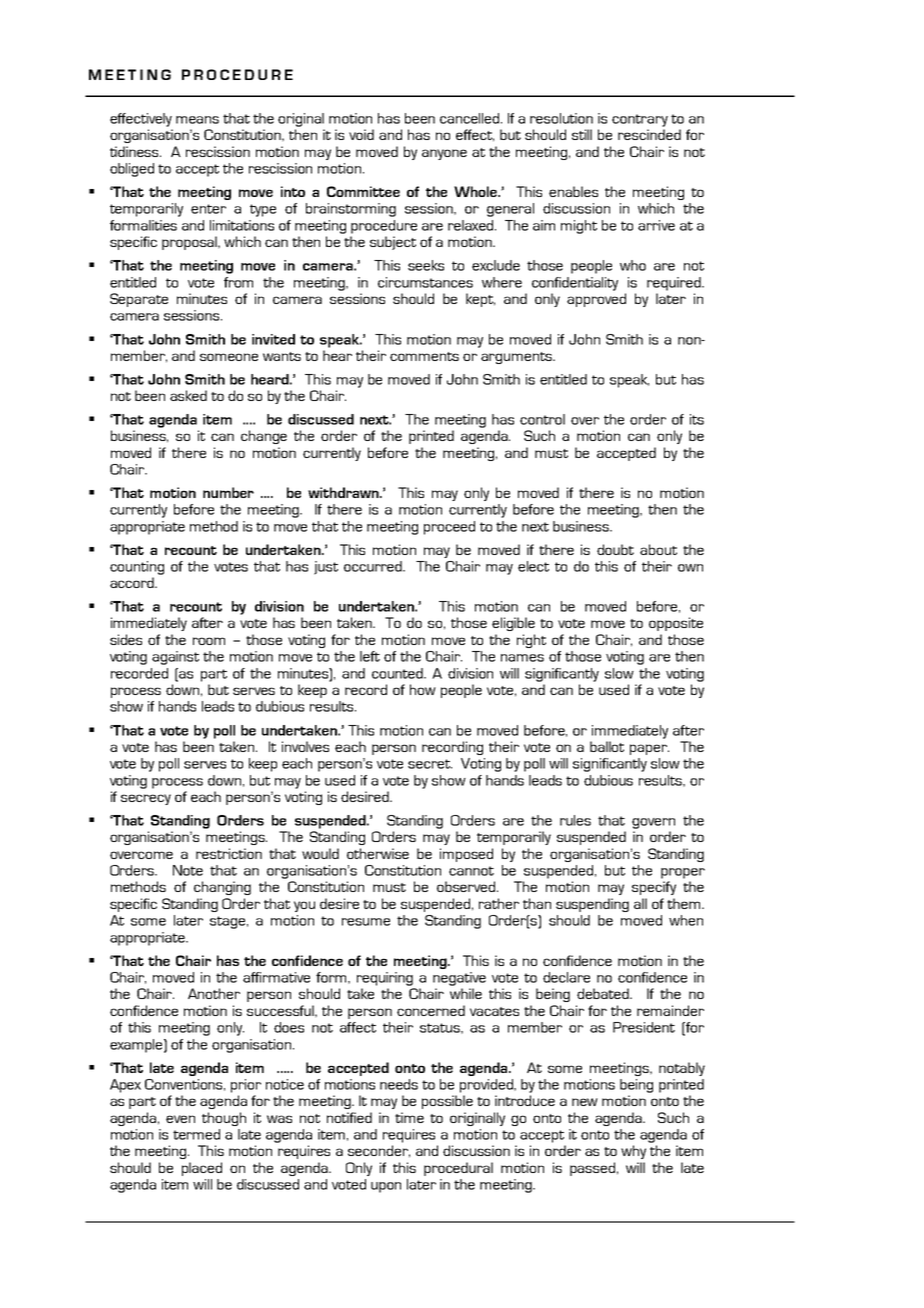 The height and width of the screenshot is (1308, 924). Describe the element at coordinates (649, 134) in the screenshot. I see `rescinded` at that location.
